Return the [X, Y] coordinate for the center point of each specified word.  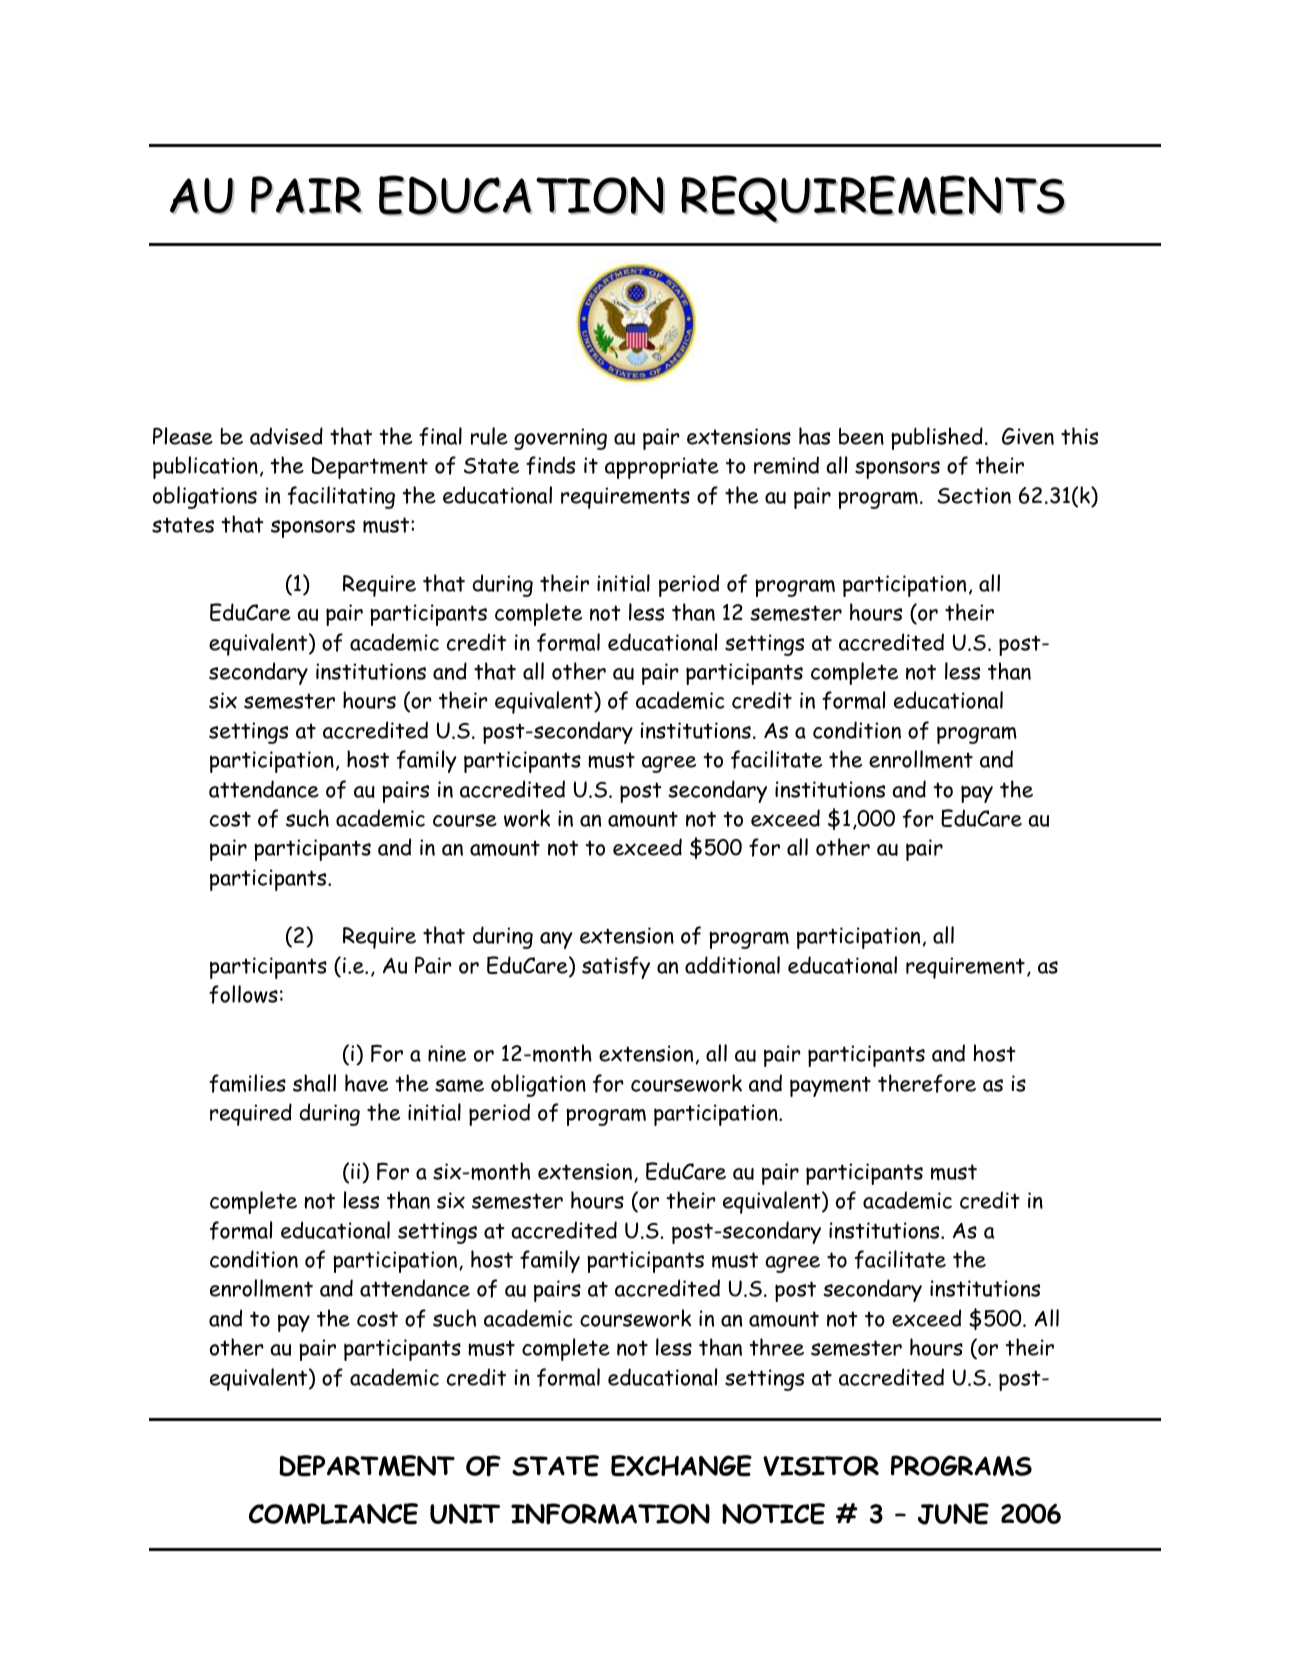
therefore [927, 1083]
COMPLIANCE [333, 1514]
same [459, 1085]
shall [314, 1083]
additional [732, 965]
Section [974, 495]
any [556, 940]
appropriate [662, 468]
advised [286, 436]
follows [243, 994]
